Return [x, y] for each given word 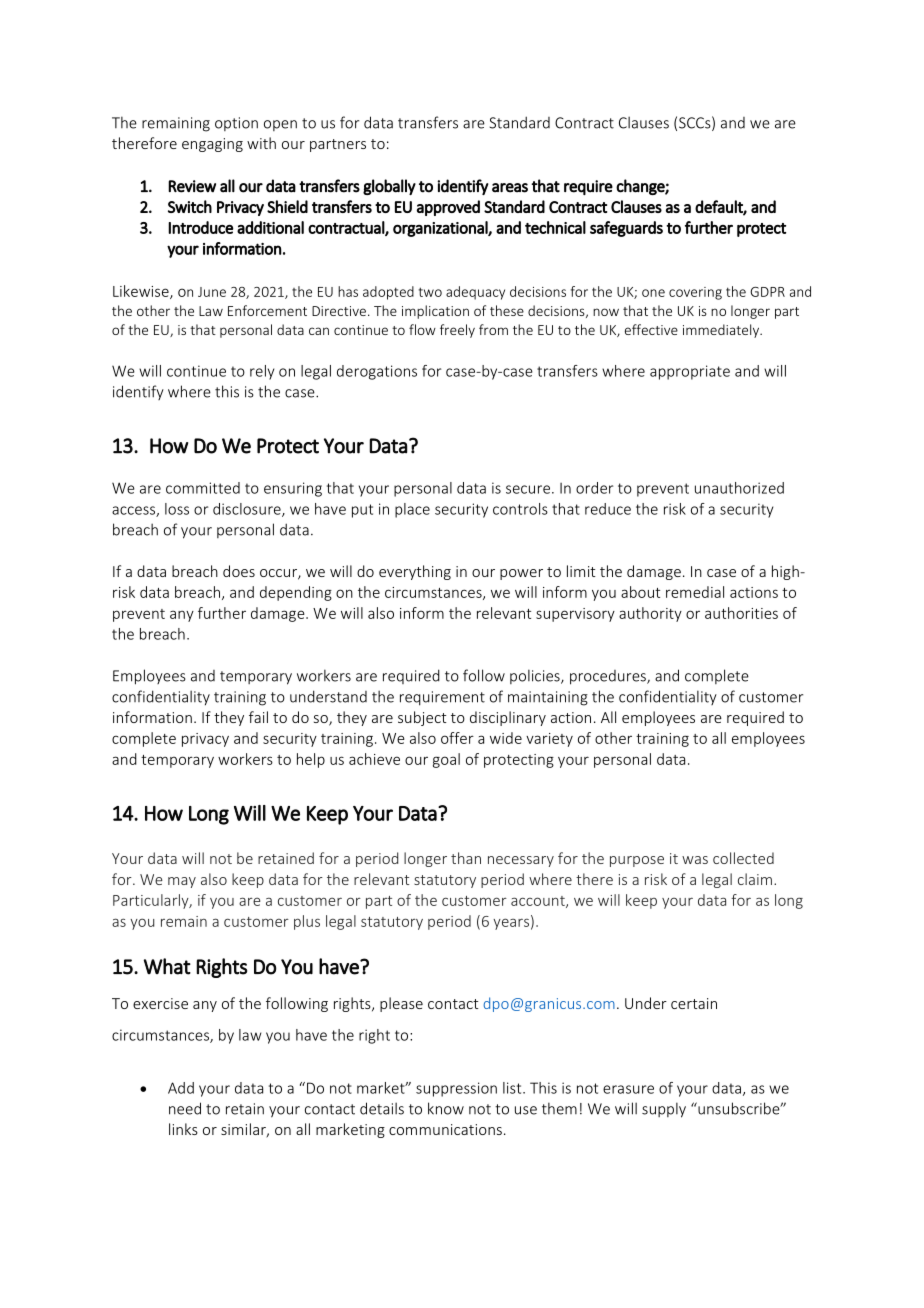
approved [448, 208]
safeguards [626, 229]
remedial [695, 592]
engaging [212, 145]
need [185, 1108]
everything [415, 572]
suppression [456, 1089]
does [239, 571]
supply [664, 1110]
